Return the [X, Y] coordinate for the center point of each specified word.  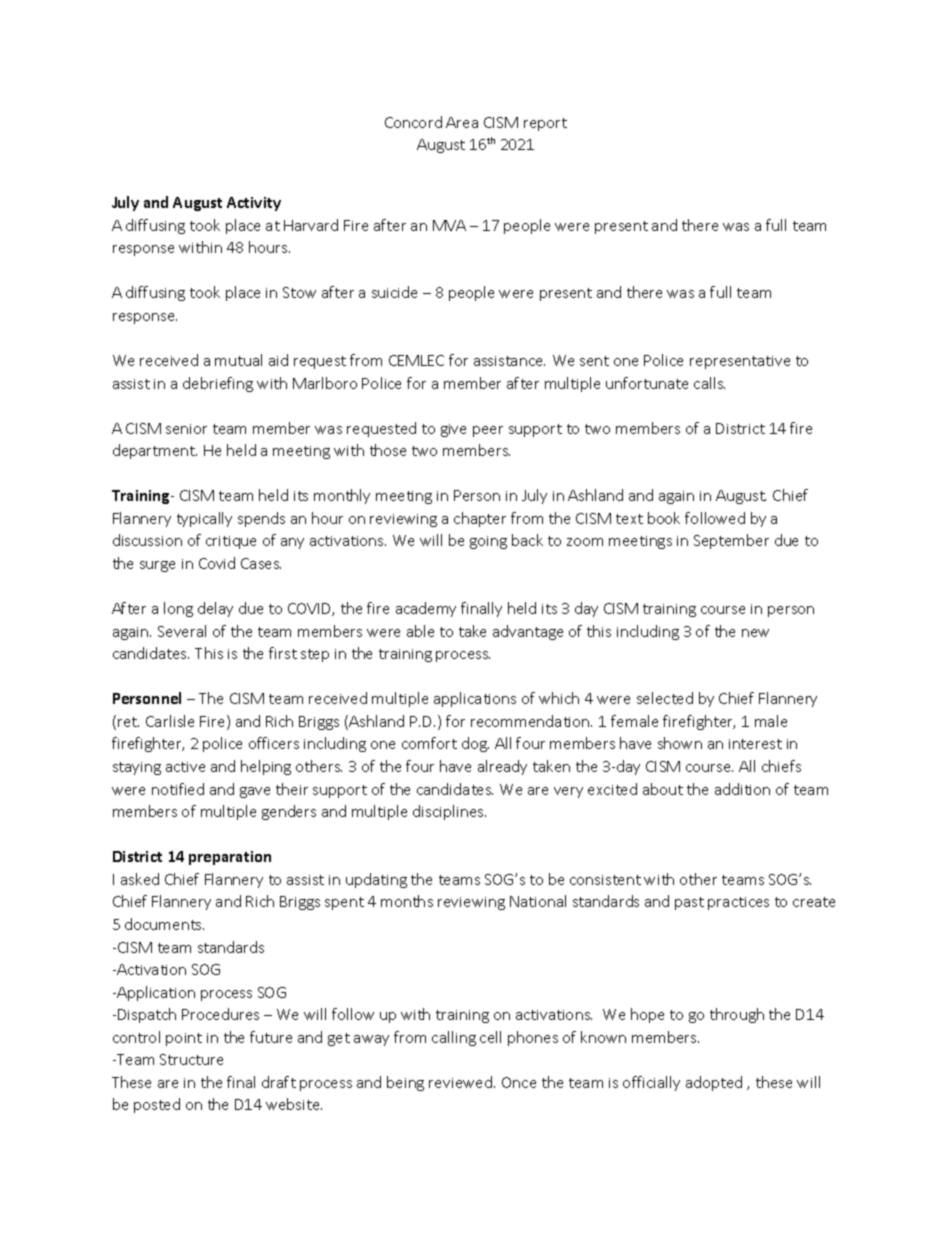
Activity [254, 204]
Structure [191, 1059]
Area [462, 122]
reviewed [460, 1082]
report [545, 124]
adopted [714, 1083]
